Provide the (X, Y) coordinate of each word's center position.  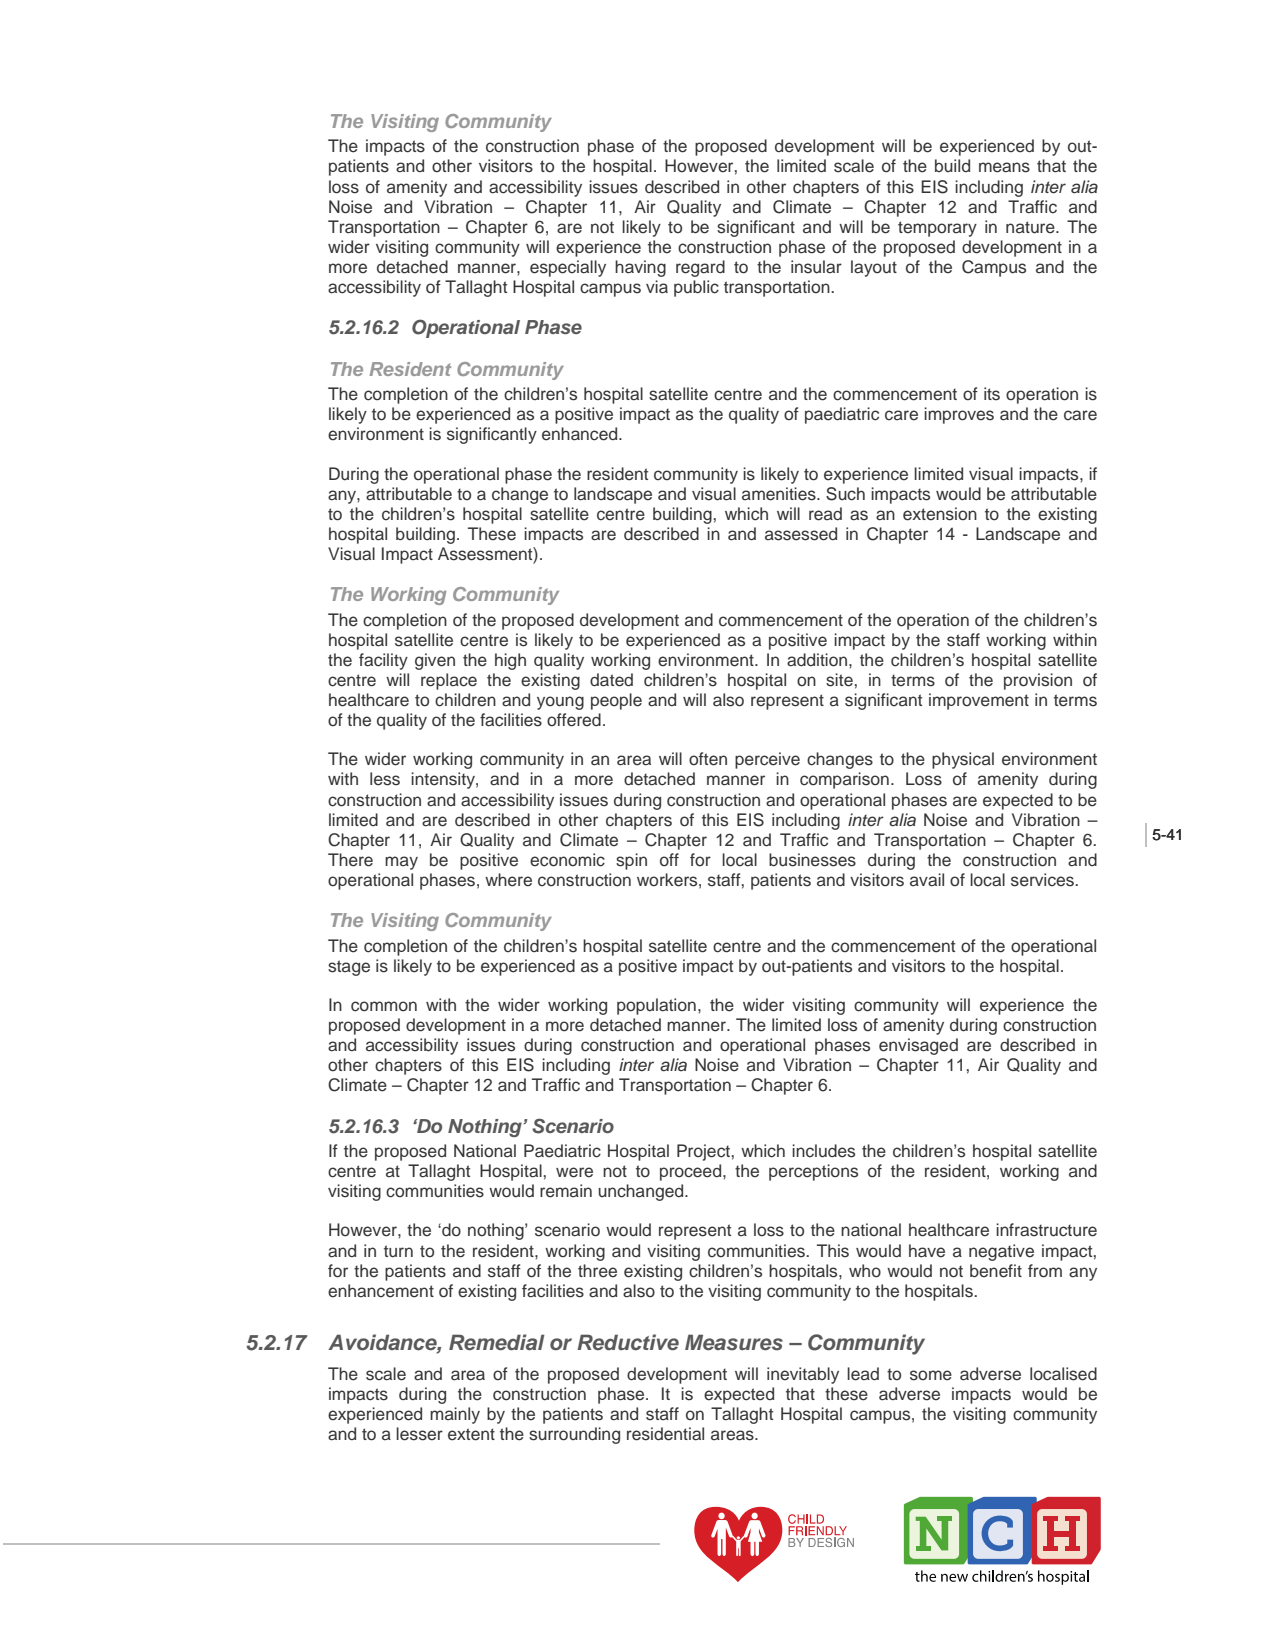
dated (611, 680)
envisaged (918, 1046)
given (435, 661)
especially (568, 268)
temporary (937, 229)
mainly (455, 1415)
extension (940, 514)
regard (700, 268)
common (384, 1006)
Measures (734, 1342)
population (656, 1006)
